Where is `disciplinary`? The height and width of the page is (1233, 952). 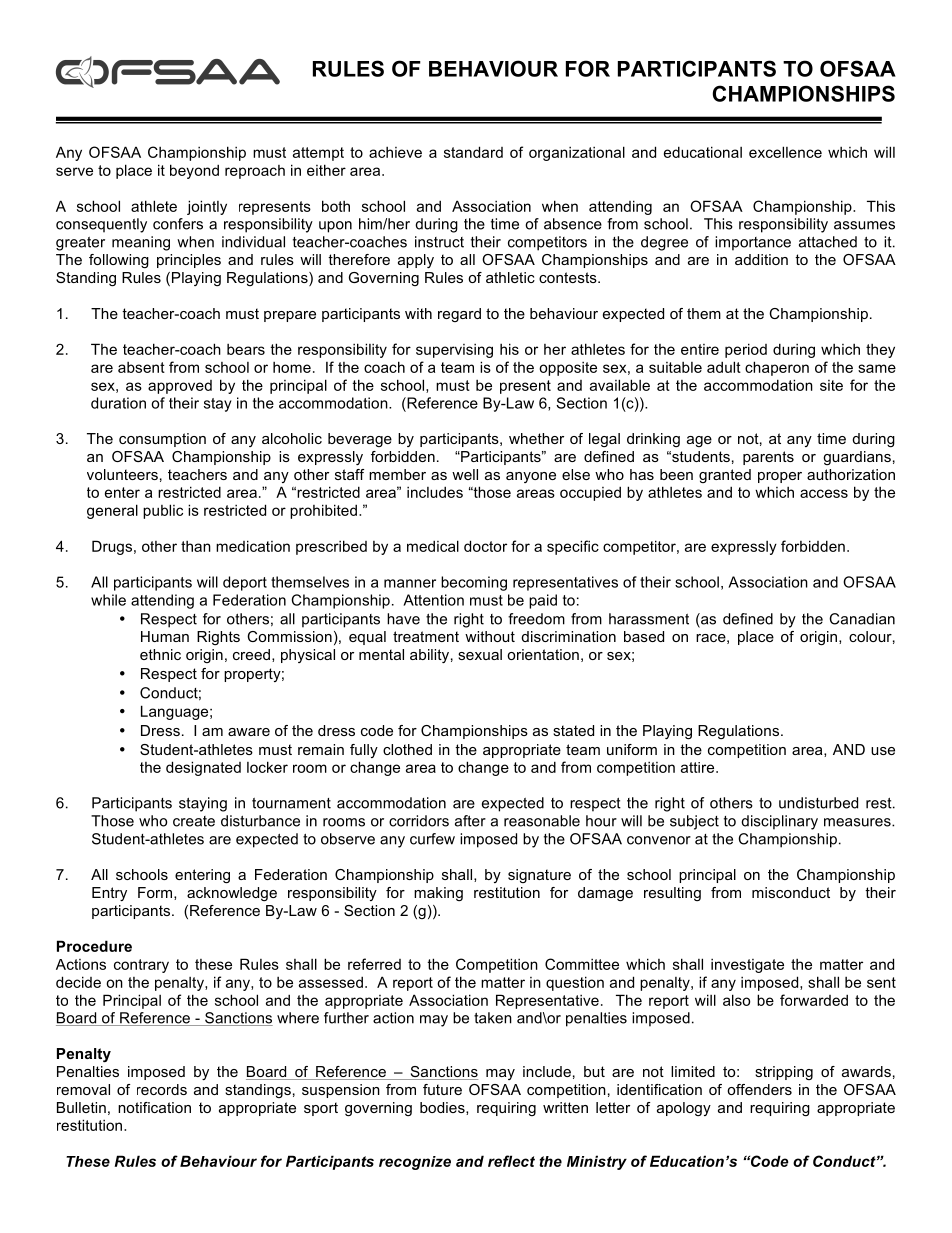 disciplinary is located at coordinates (779, 822).
